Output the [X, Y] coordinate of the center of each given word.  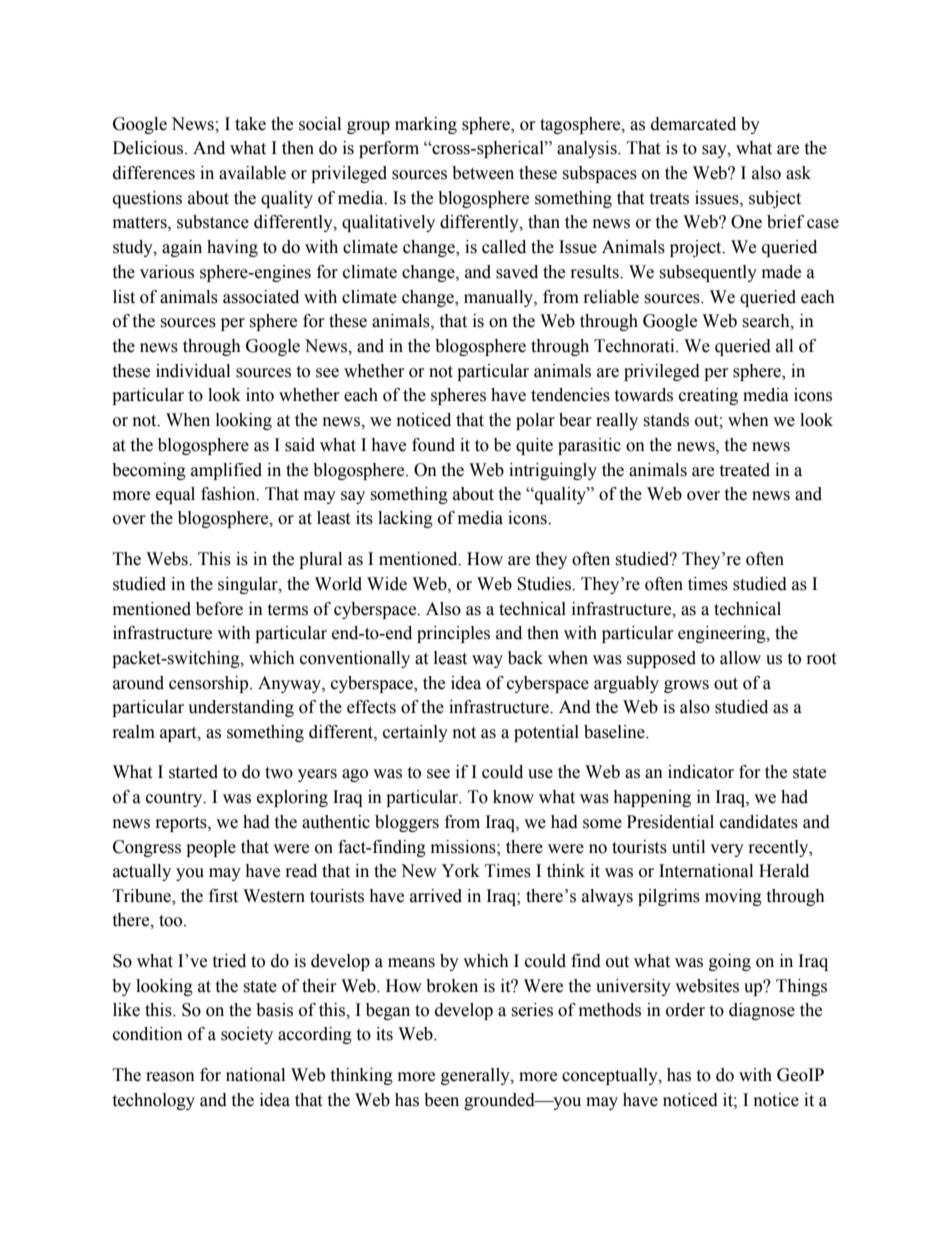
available [252, 173]
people [211, 848]
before [219, 609]
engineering [723, 634]
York [460, 871]
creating [708, 396]
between [483, 173]
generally [476, 1076]
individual [193, 371]
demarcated [693, 124]
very [727, 850]
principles [453, 634]
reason [170, 1077]
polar [535, 421]
